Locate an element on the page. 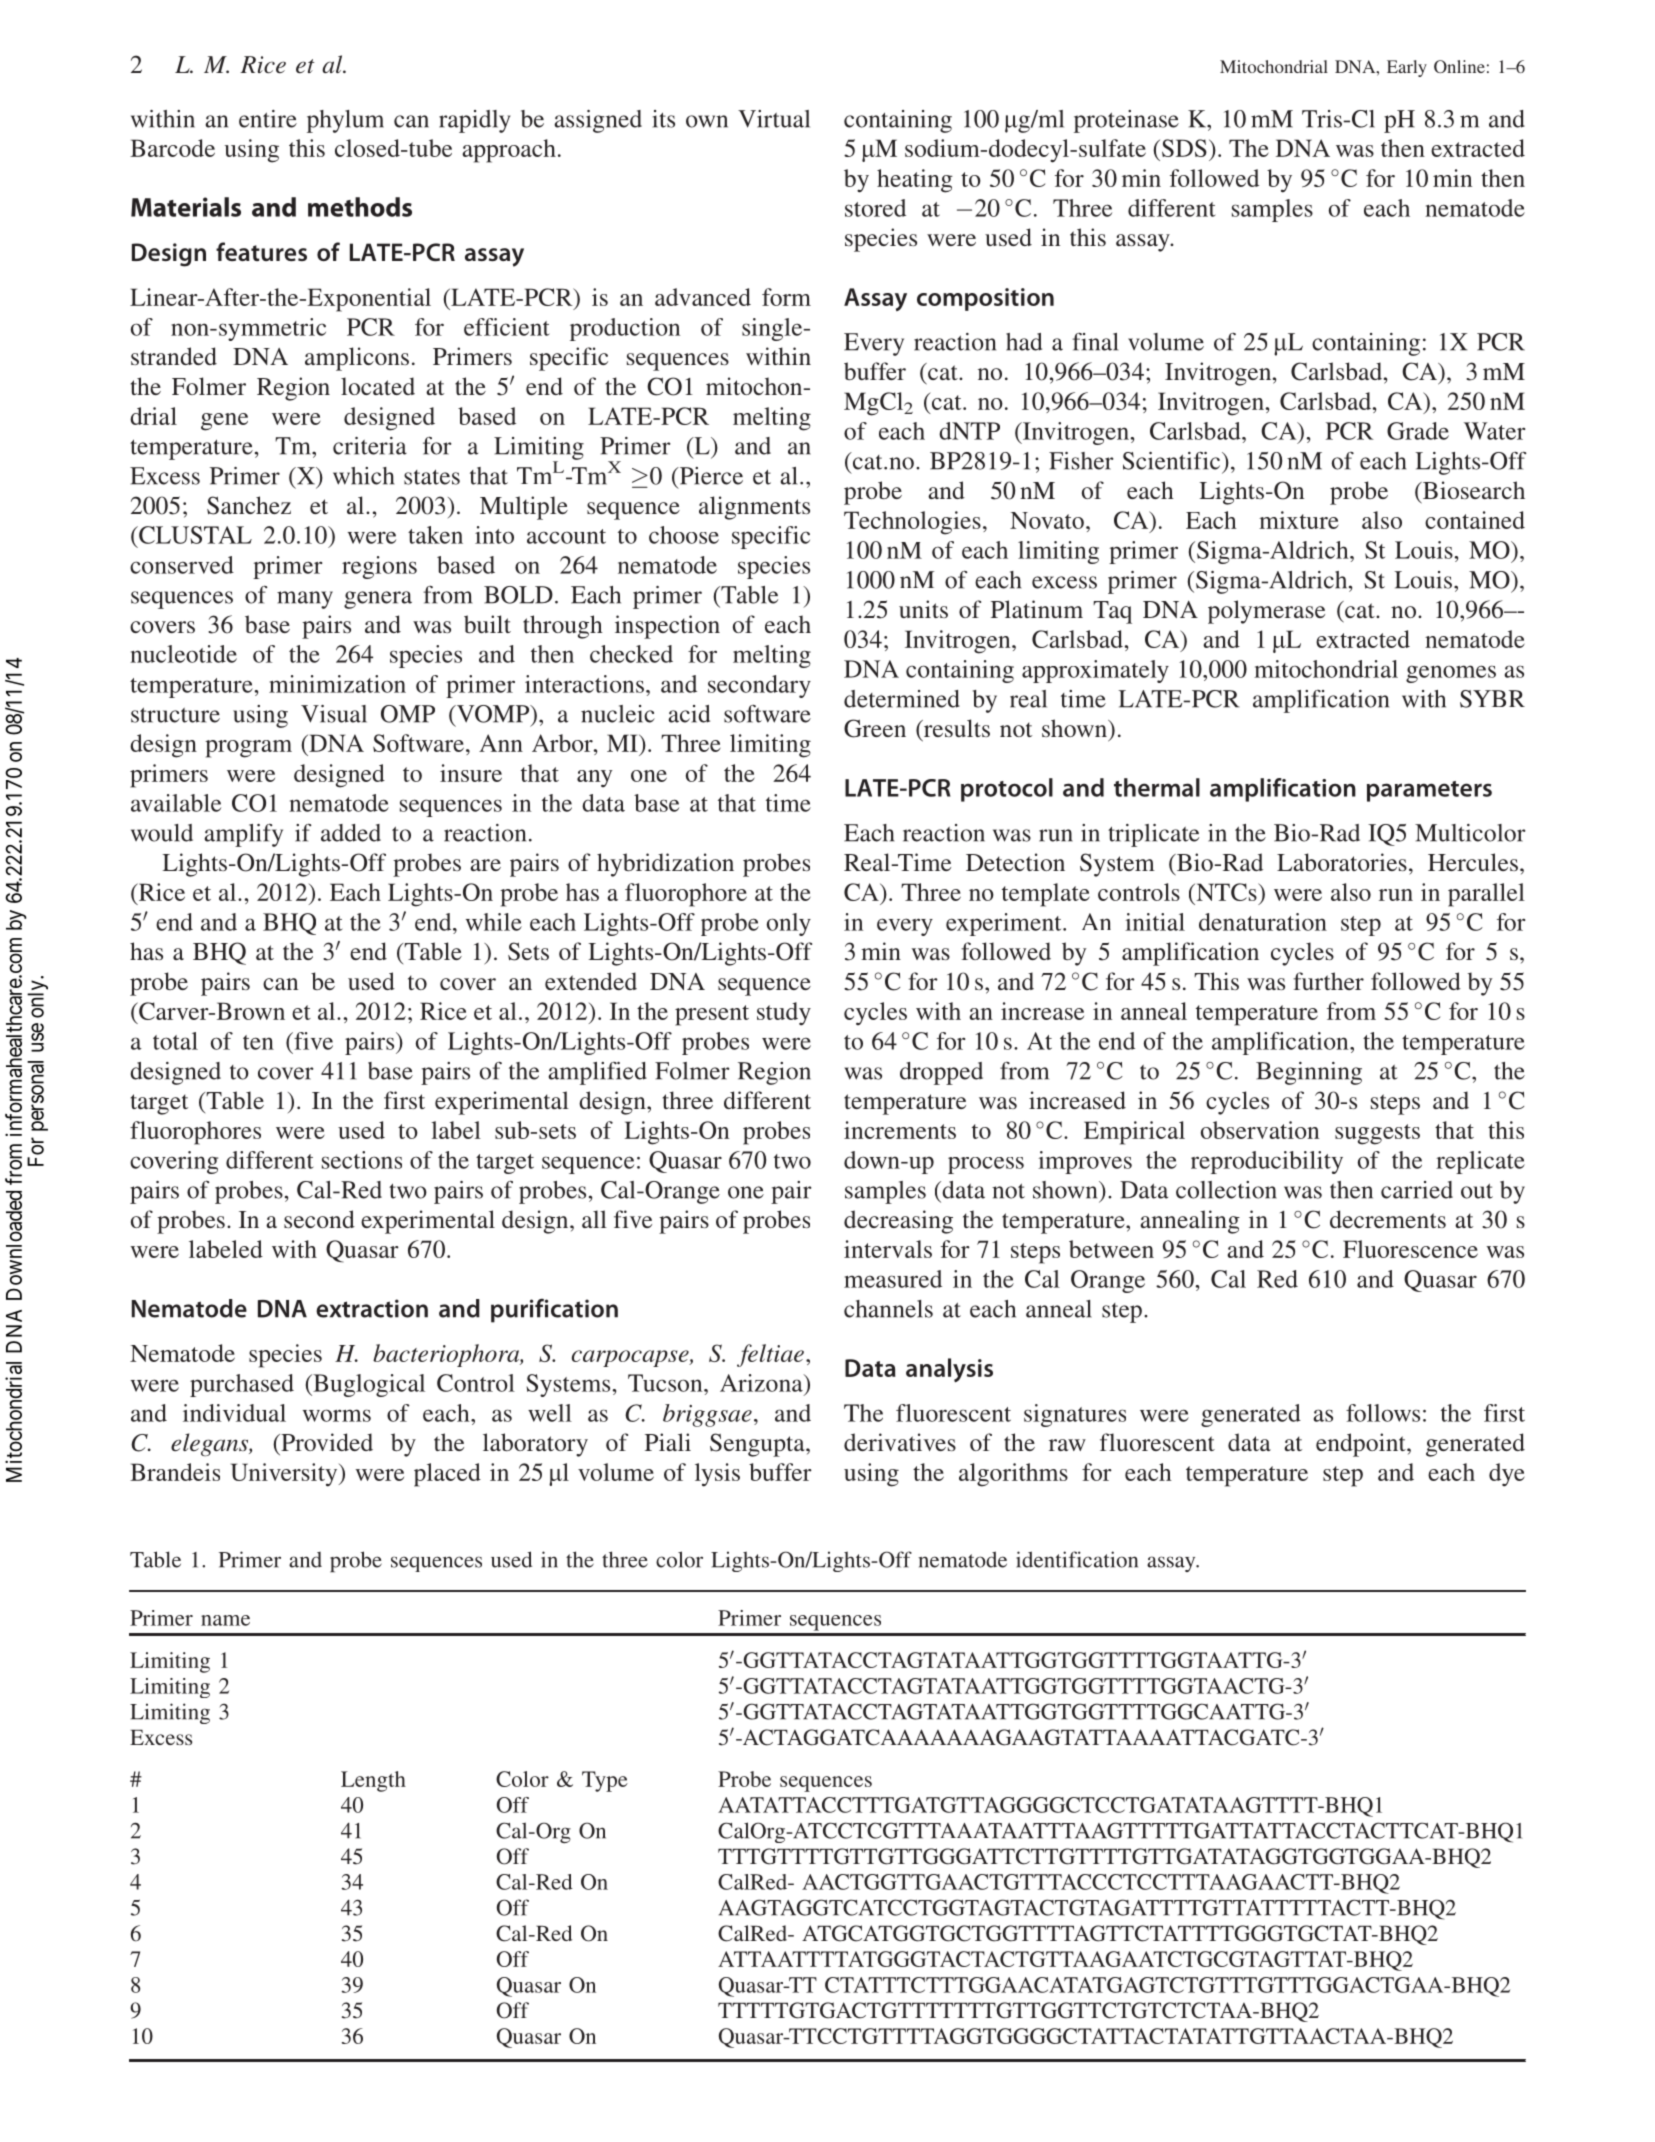 The width and height of the image is (1655, 2142). minimization is located at coordinates (337, 684).
